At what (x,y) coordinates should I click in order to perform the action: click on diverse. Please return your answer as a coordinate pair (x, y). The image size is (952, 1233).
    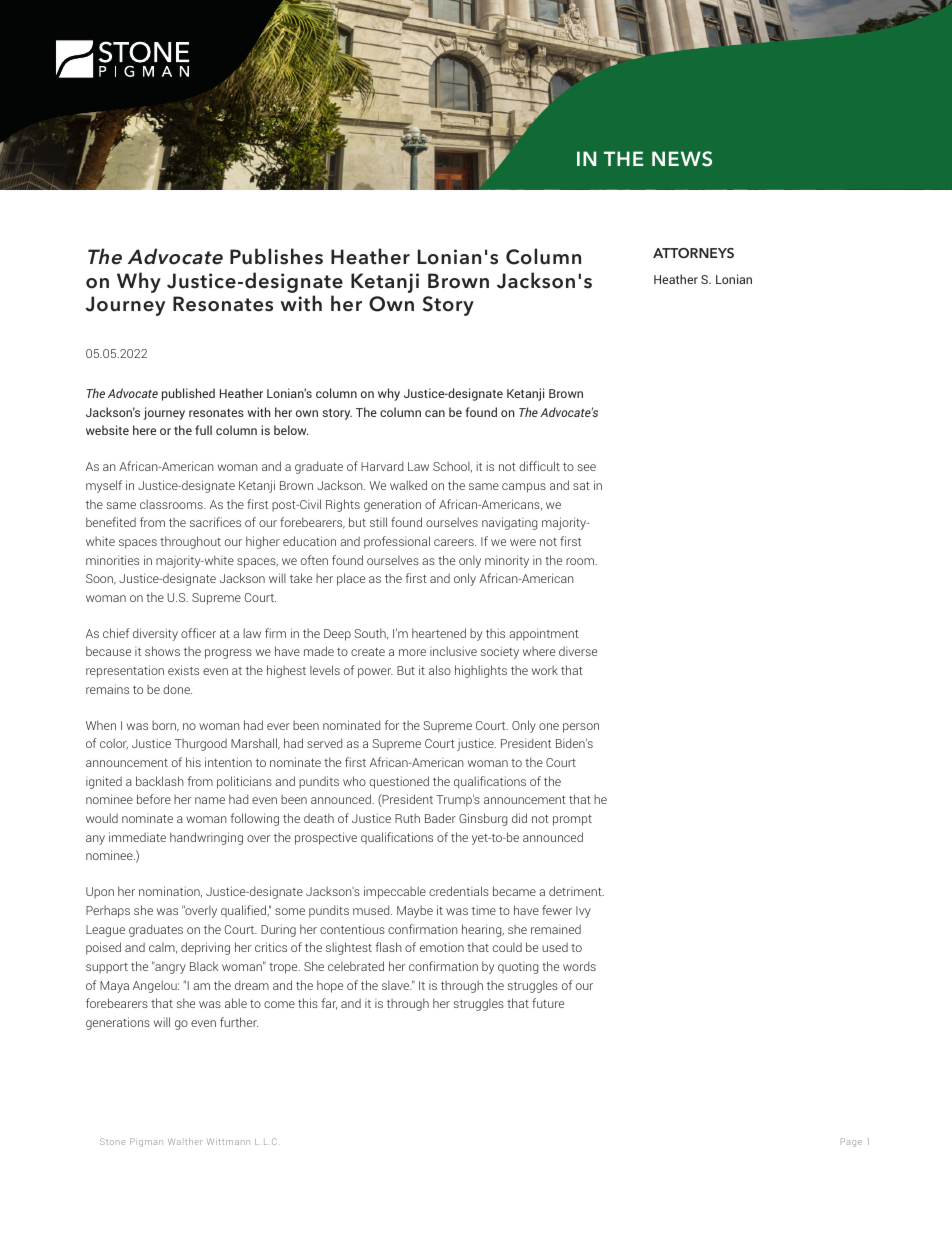
    Looking at the image, I should click on (578, 651).
